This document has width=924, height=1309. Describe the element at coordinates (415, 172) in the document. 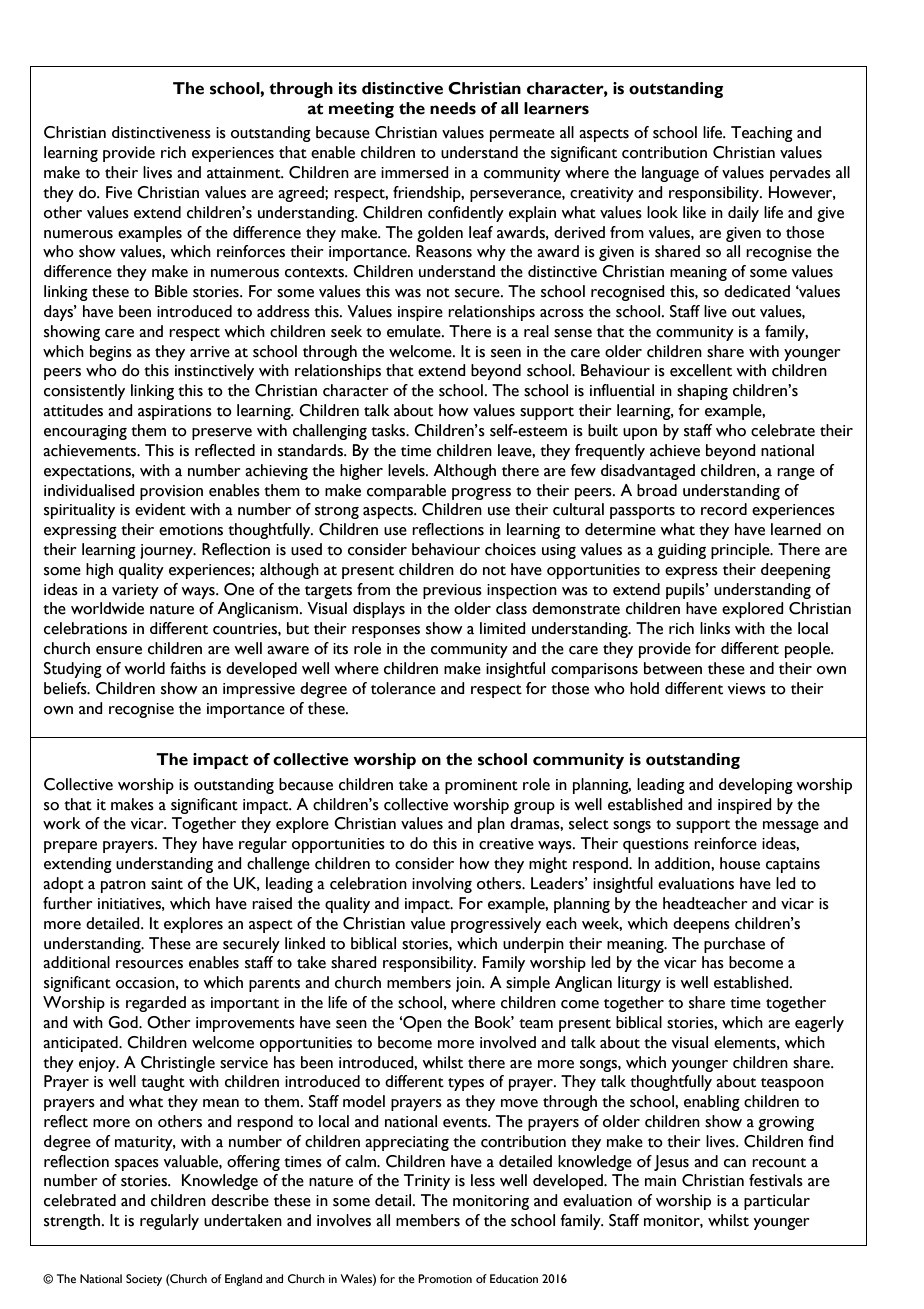

I see `immersed` at that location.
